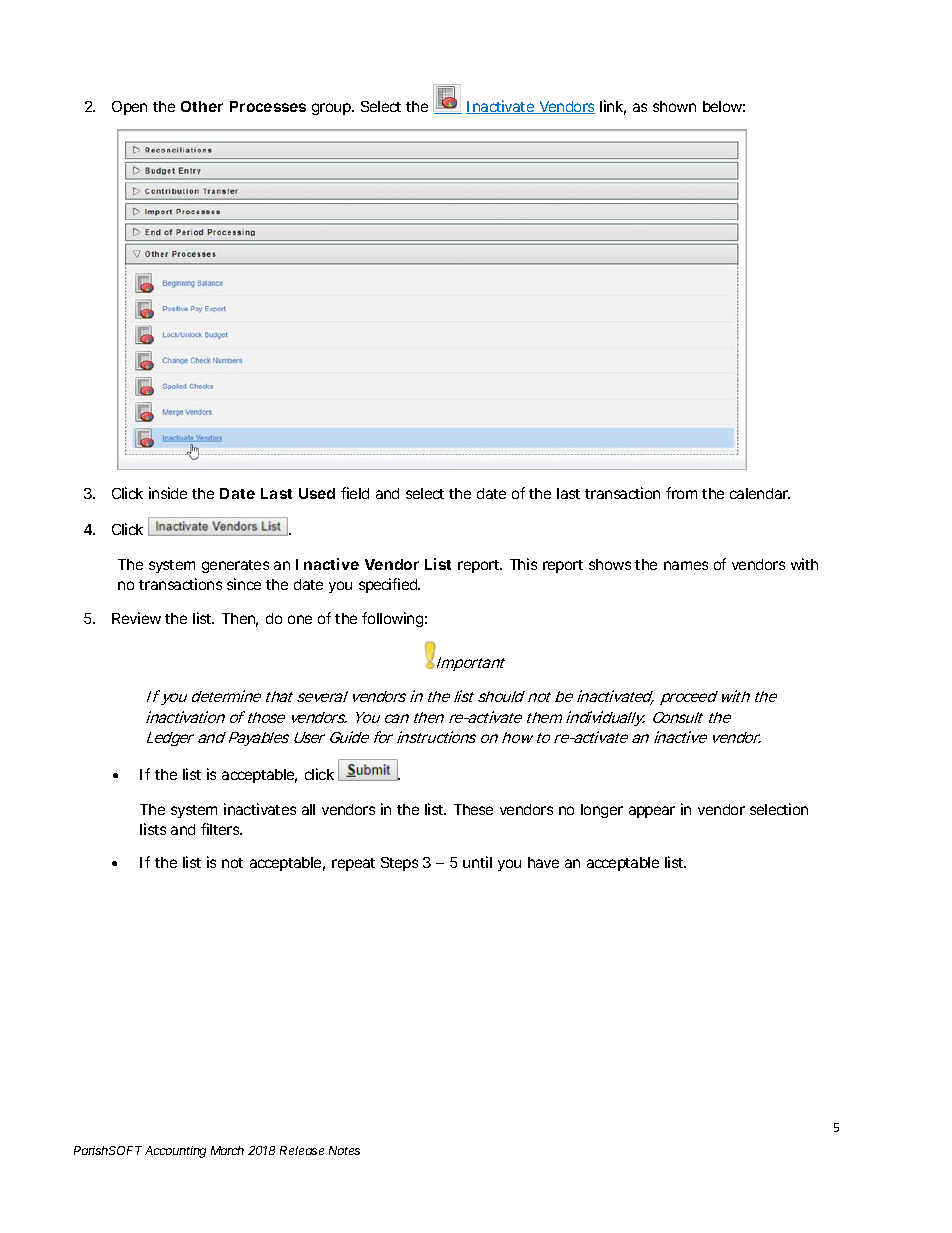 This screenshot has height=1233, width=952. I want to click on filters, so click(221, 829).
